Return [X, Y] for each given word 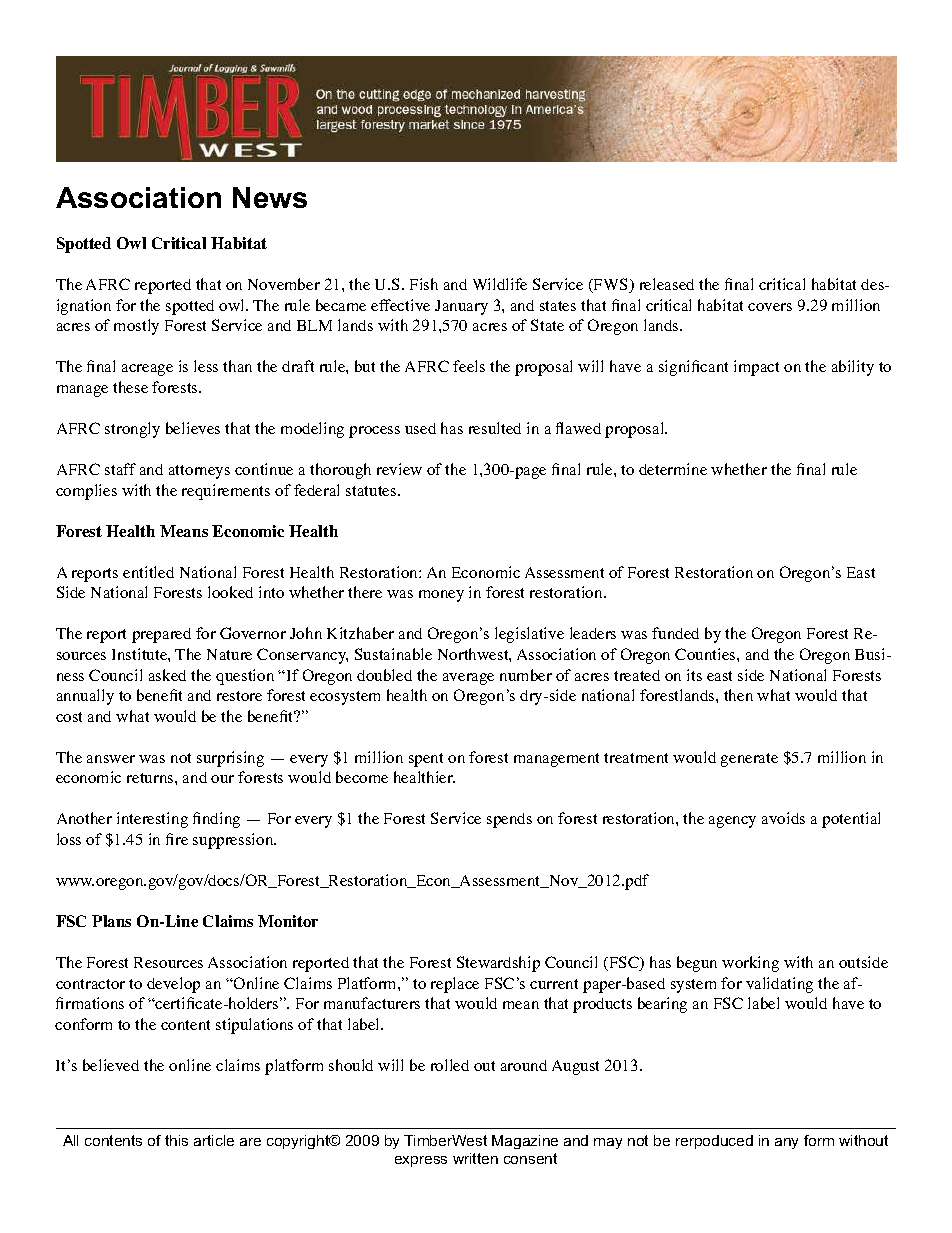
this [176, 1140]
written [475, 1158]
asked [167, 675]
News [270, 197]
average [468, 679]
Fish [424, 284]
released [667, 284]
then [738, 695]
